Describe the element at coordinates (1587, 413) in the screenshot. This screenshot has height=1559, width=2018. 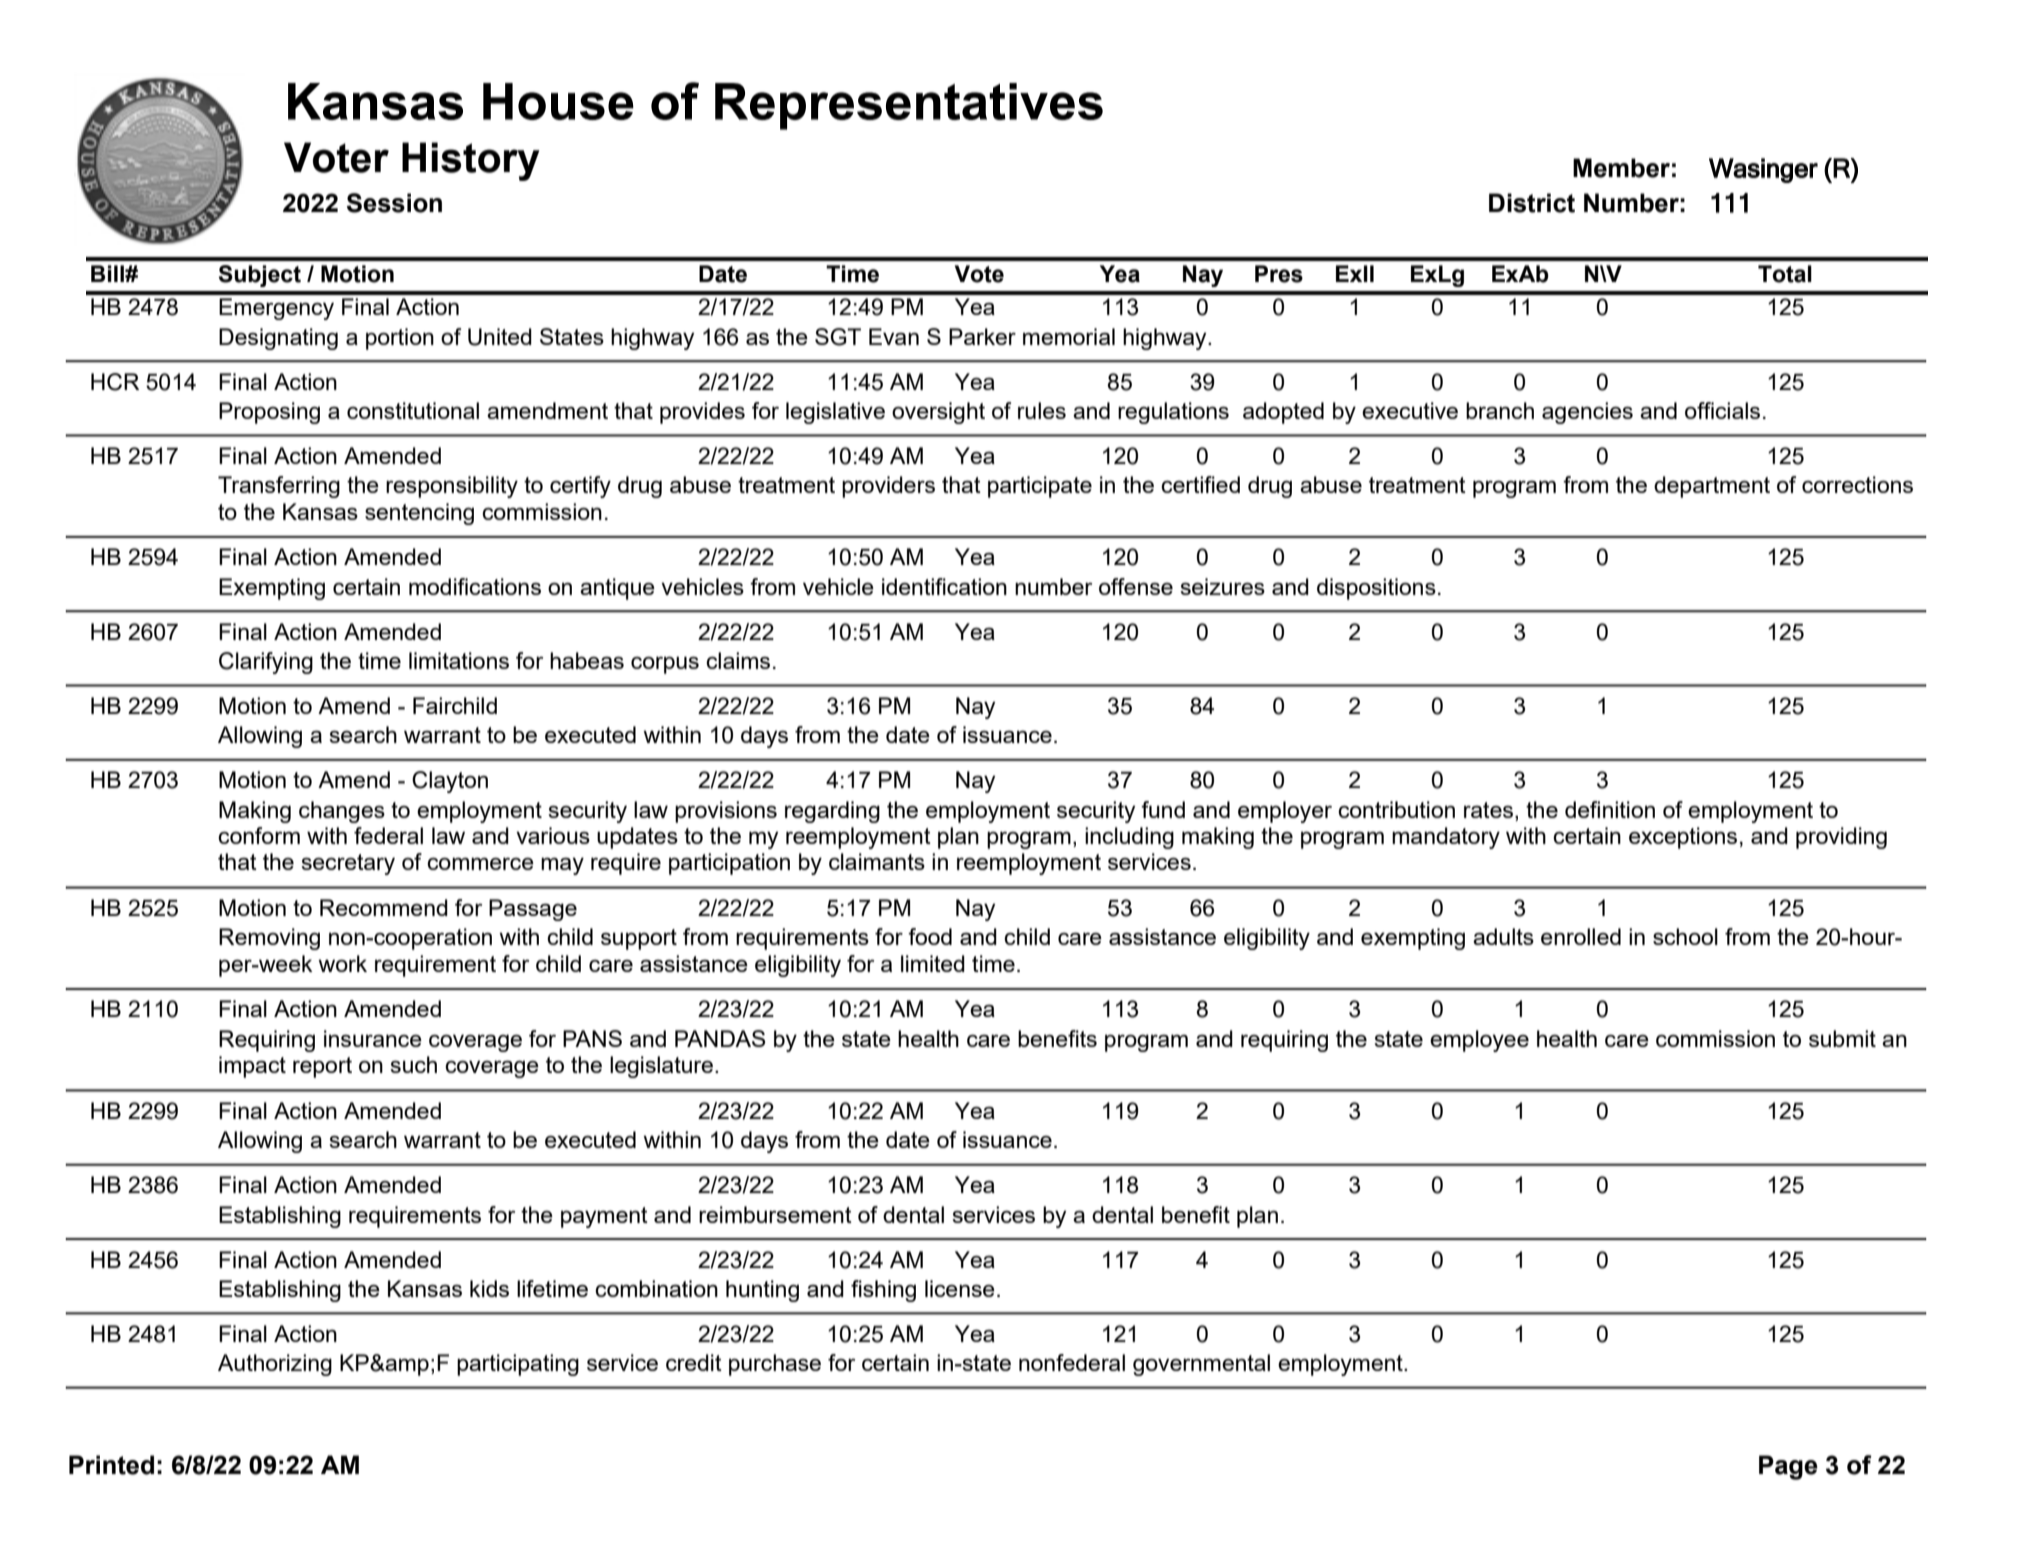
I see `agencies` at that location.
